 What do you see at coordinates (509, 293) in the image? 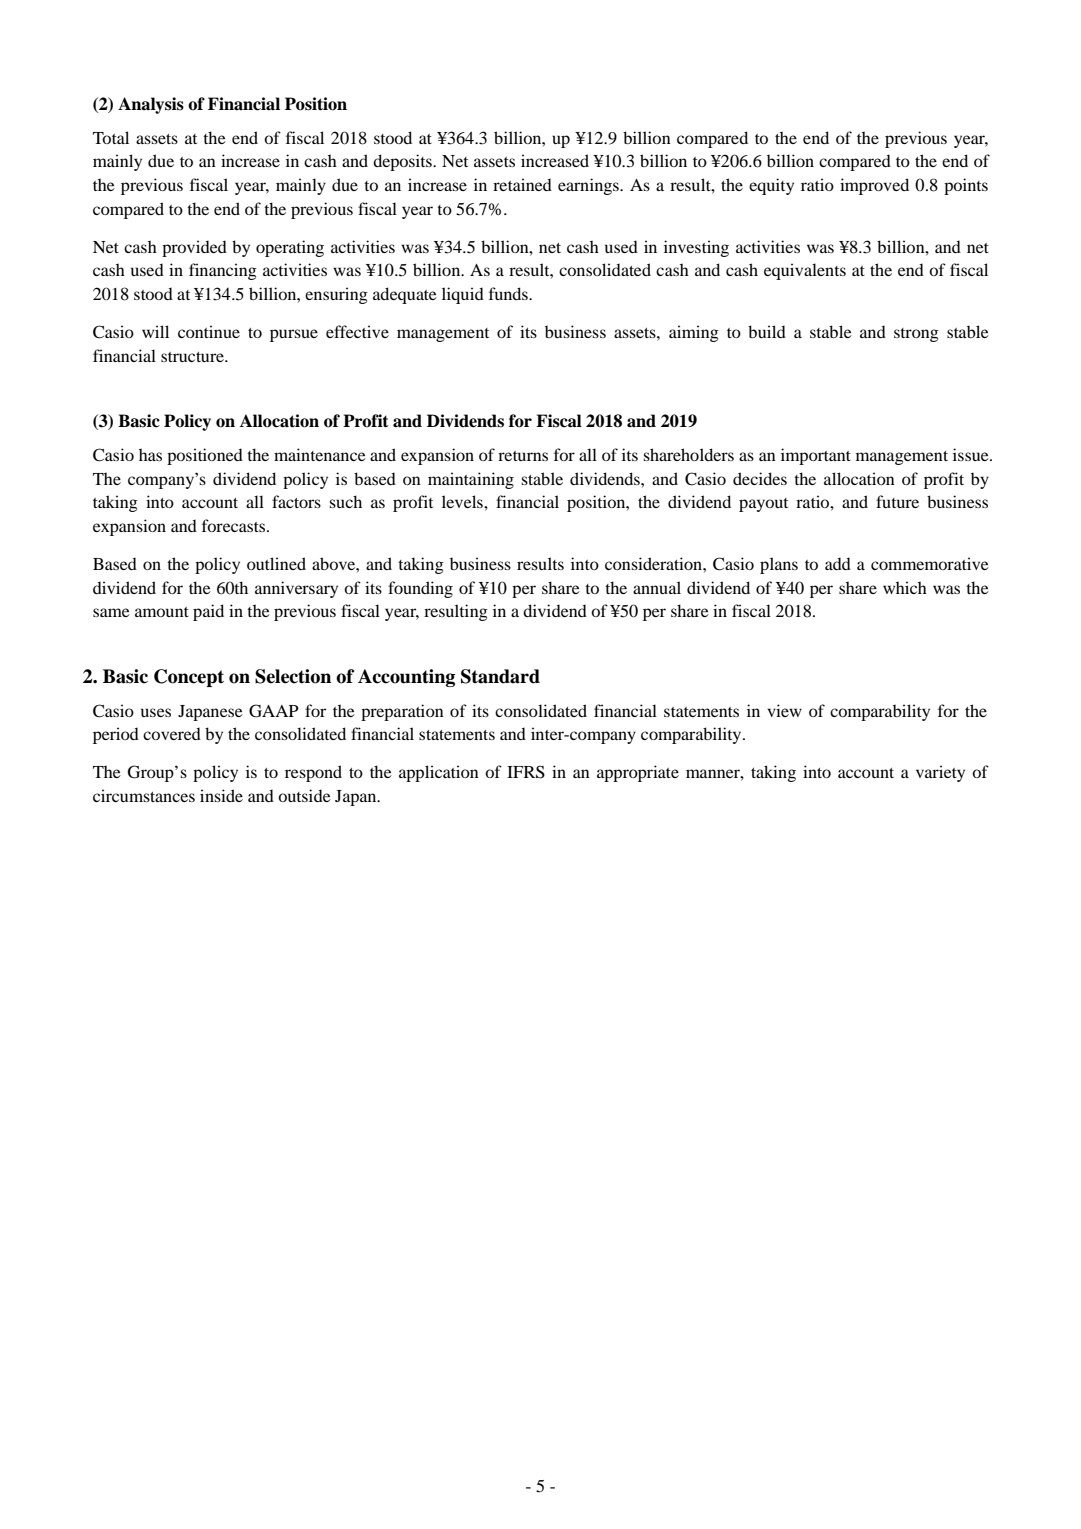
I see `funds` at bounding box center [509, 293].
